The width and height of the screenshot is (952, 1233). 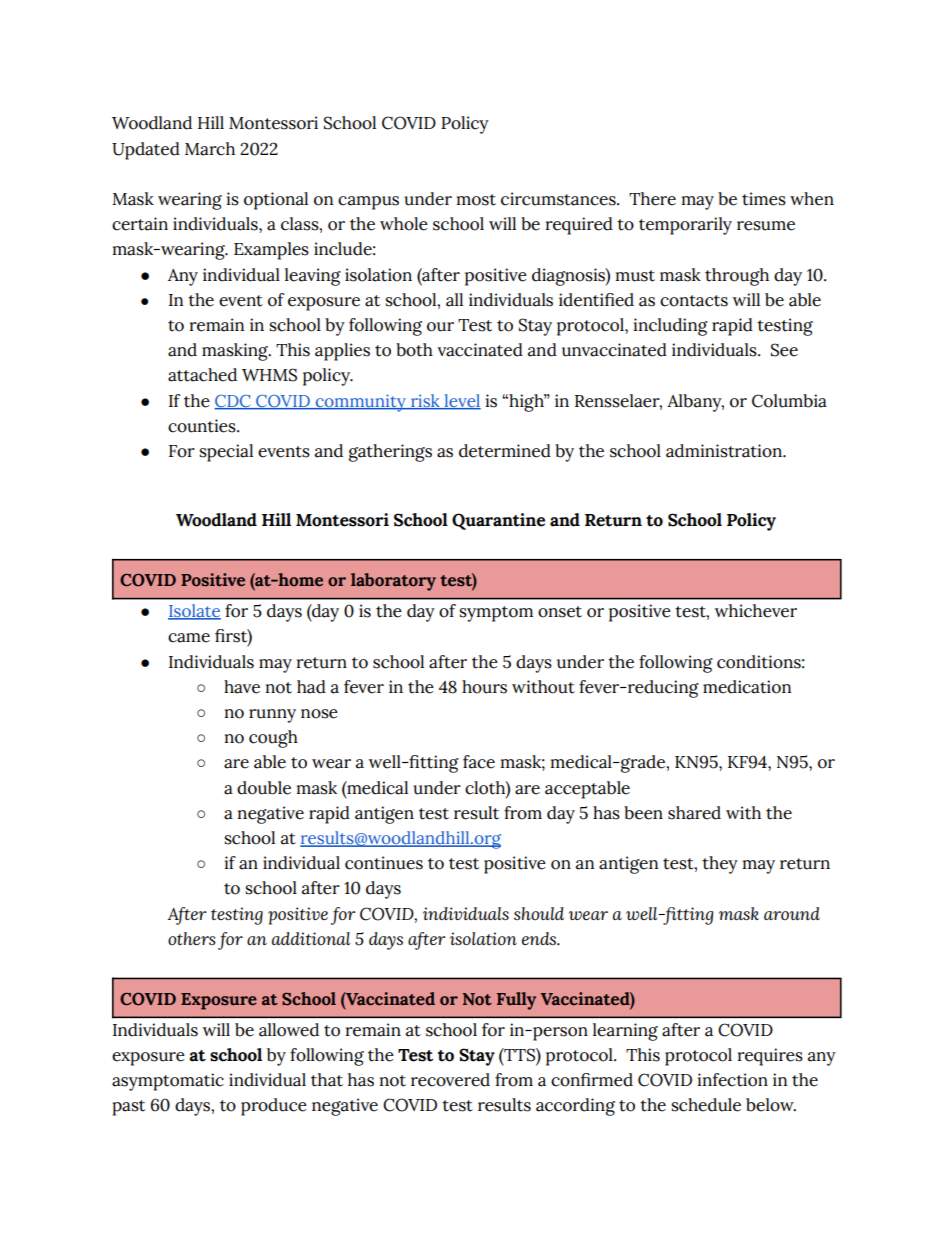 I want to click on produce, so click(x=274, y=1107).
